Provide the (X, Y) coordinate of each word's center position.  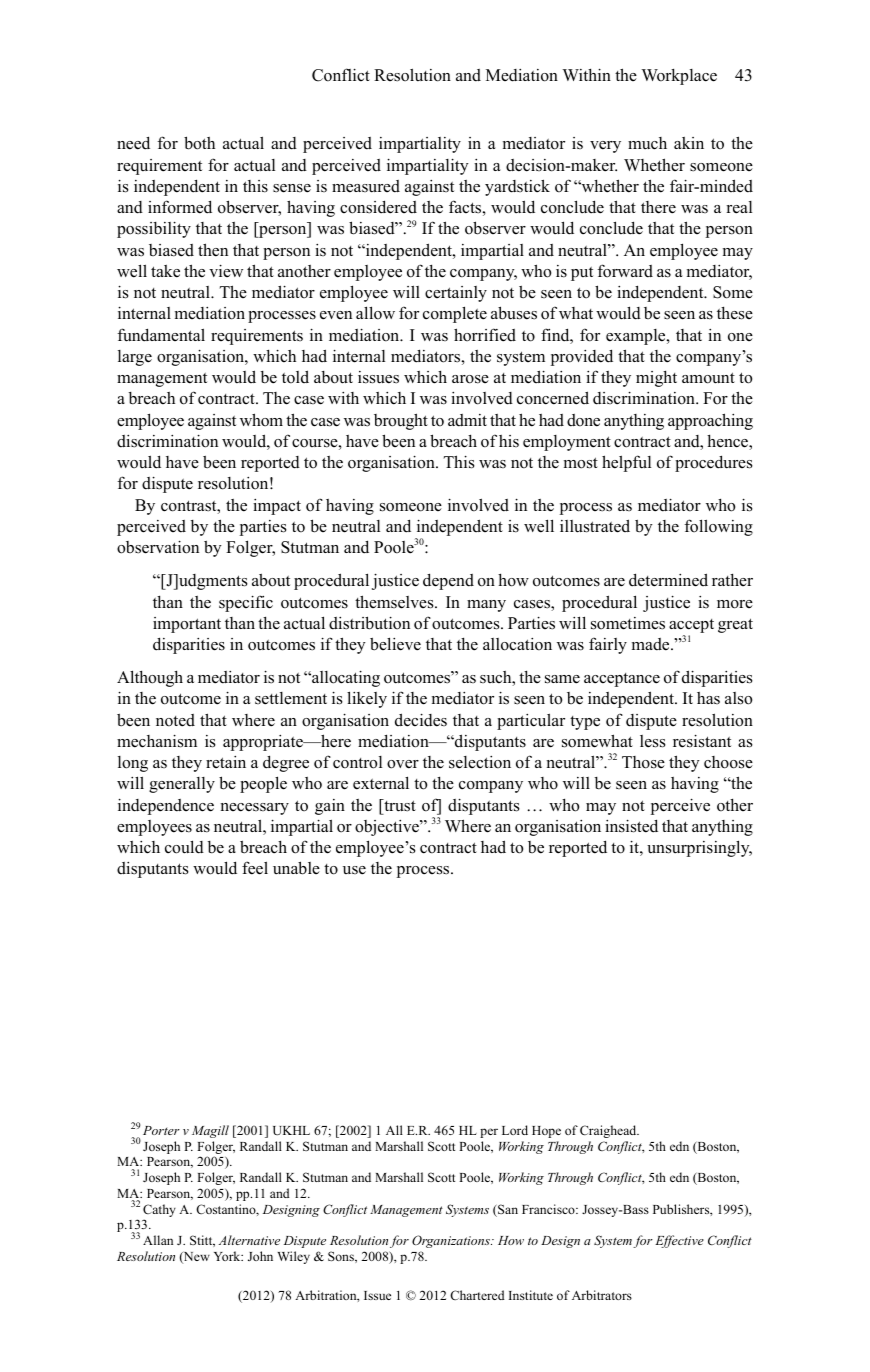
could (184, 847)
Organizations (452, 1241)
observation (158, 547)
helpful (626, 463)
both (199, 143)
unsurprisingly (699, 848)
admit (467, 420)
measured (366, 186)
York (228, 1256)
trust (399, 805)
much (647, 143)
